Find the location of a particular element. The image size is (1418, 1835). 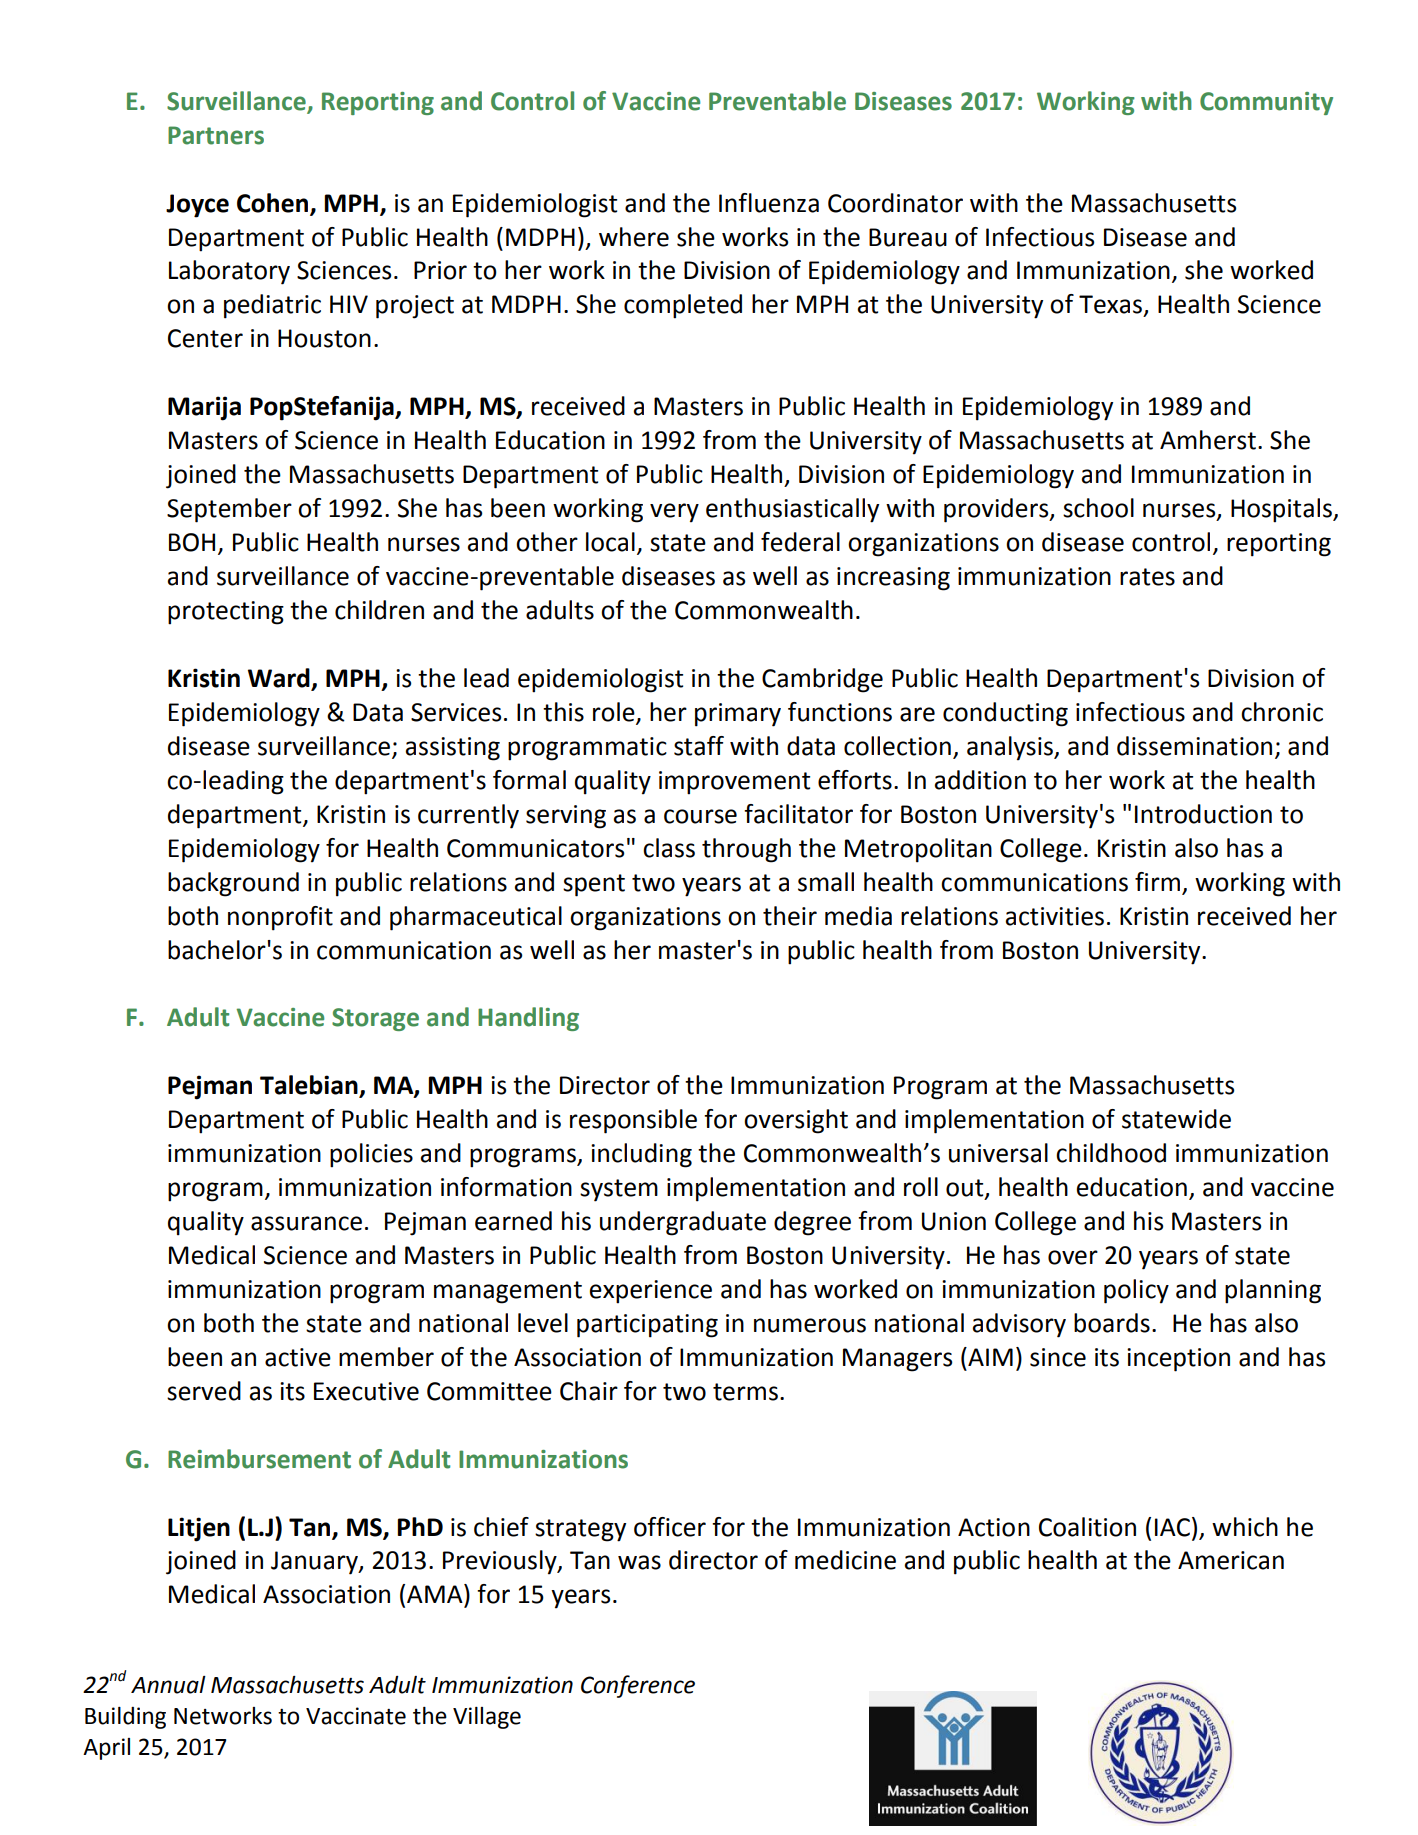

Ward is located at coordinates (280, 679).
